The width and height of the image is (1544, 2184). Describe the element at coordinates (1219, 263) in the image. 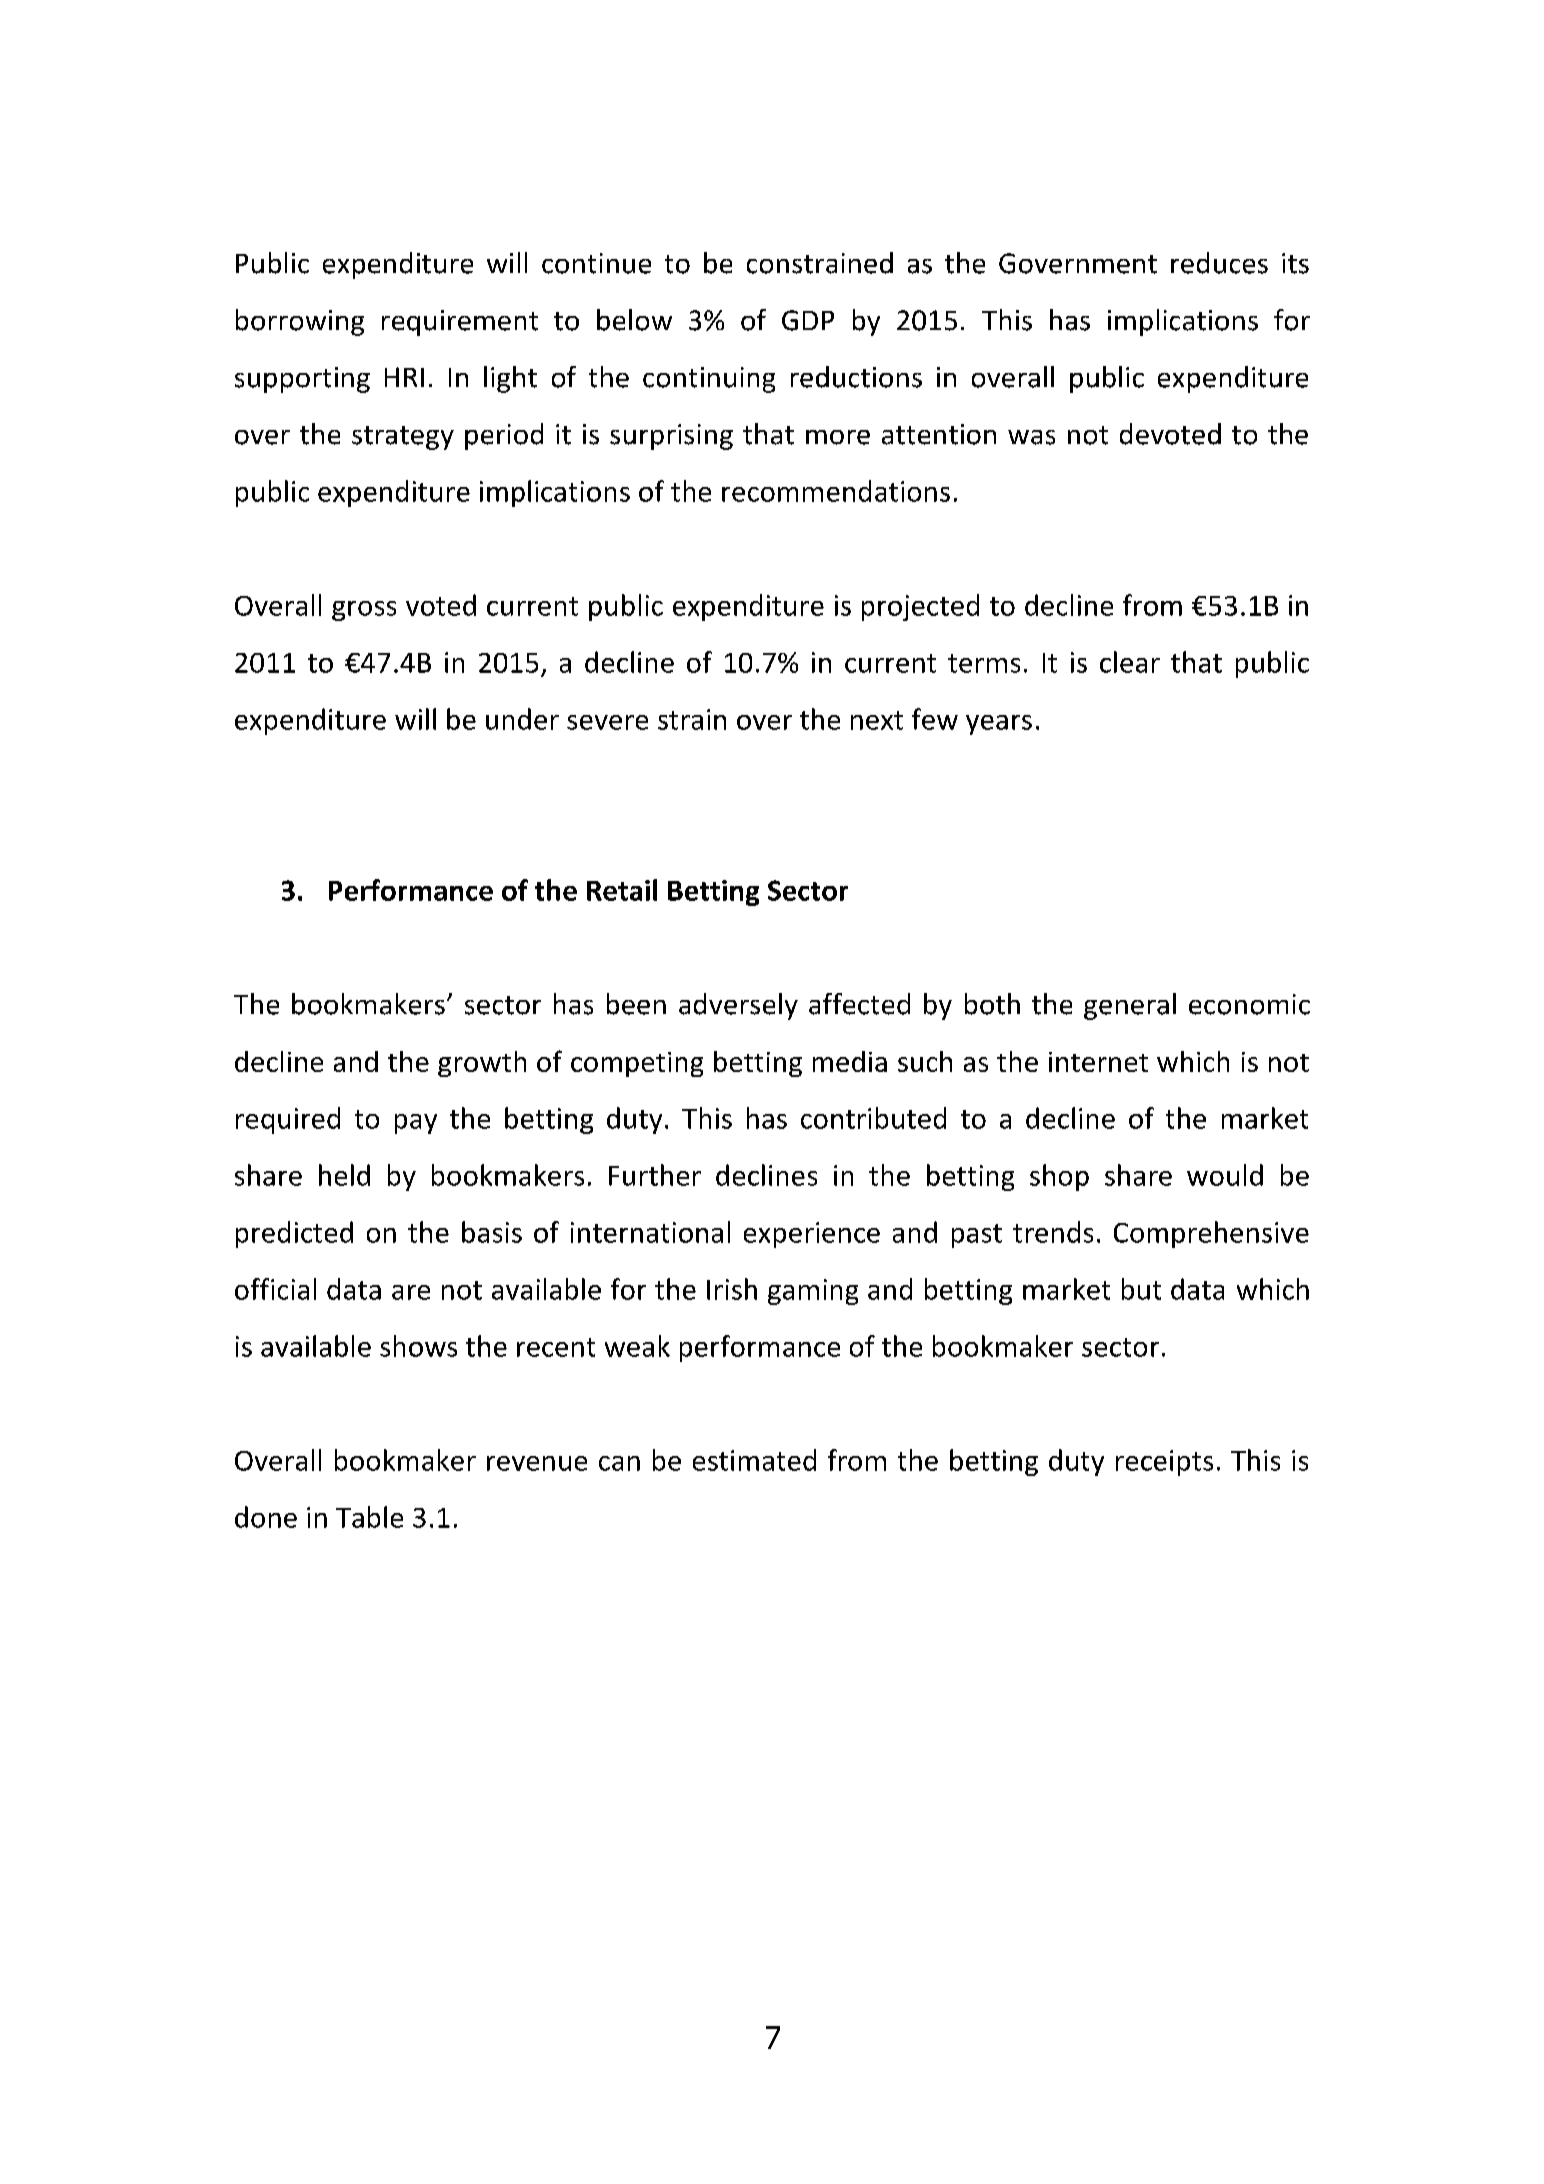

I see `reduces` at that location.
